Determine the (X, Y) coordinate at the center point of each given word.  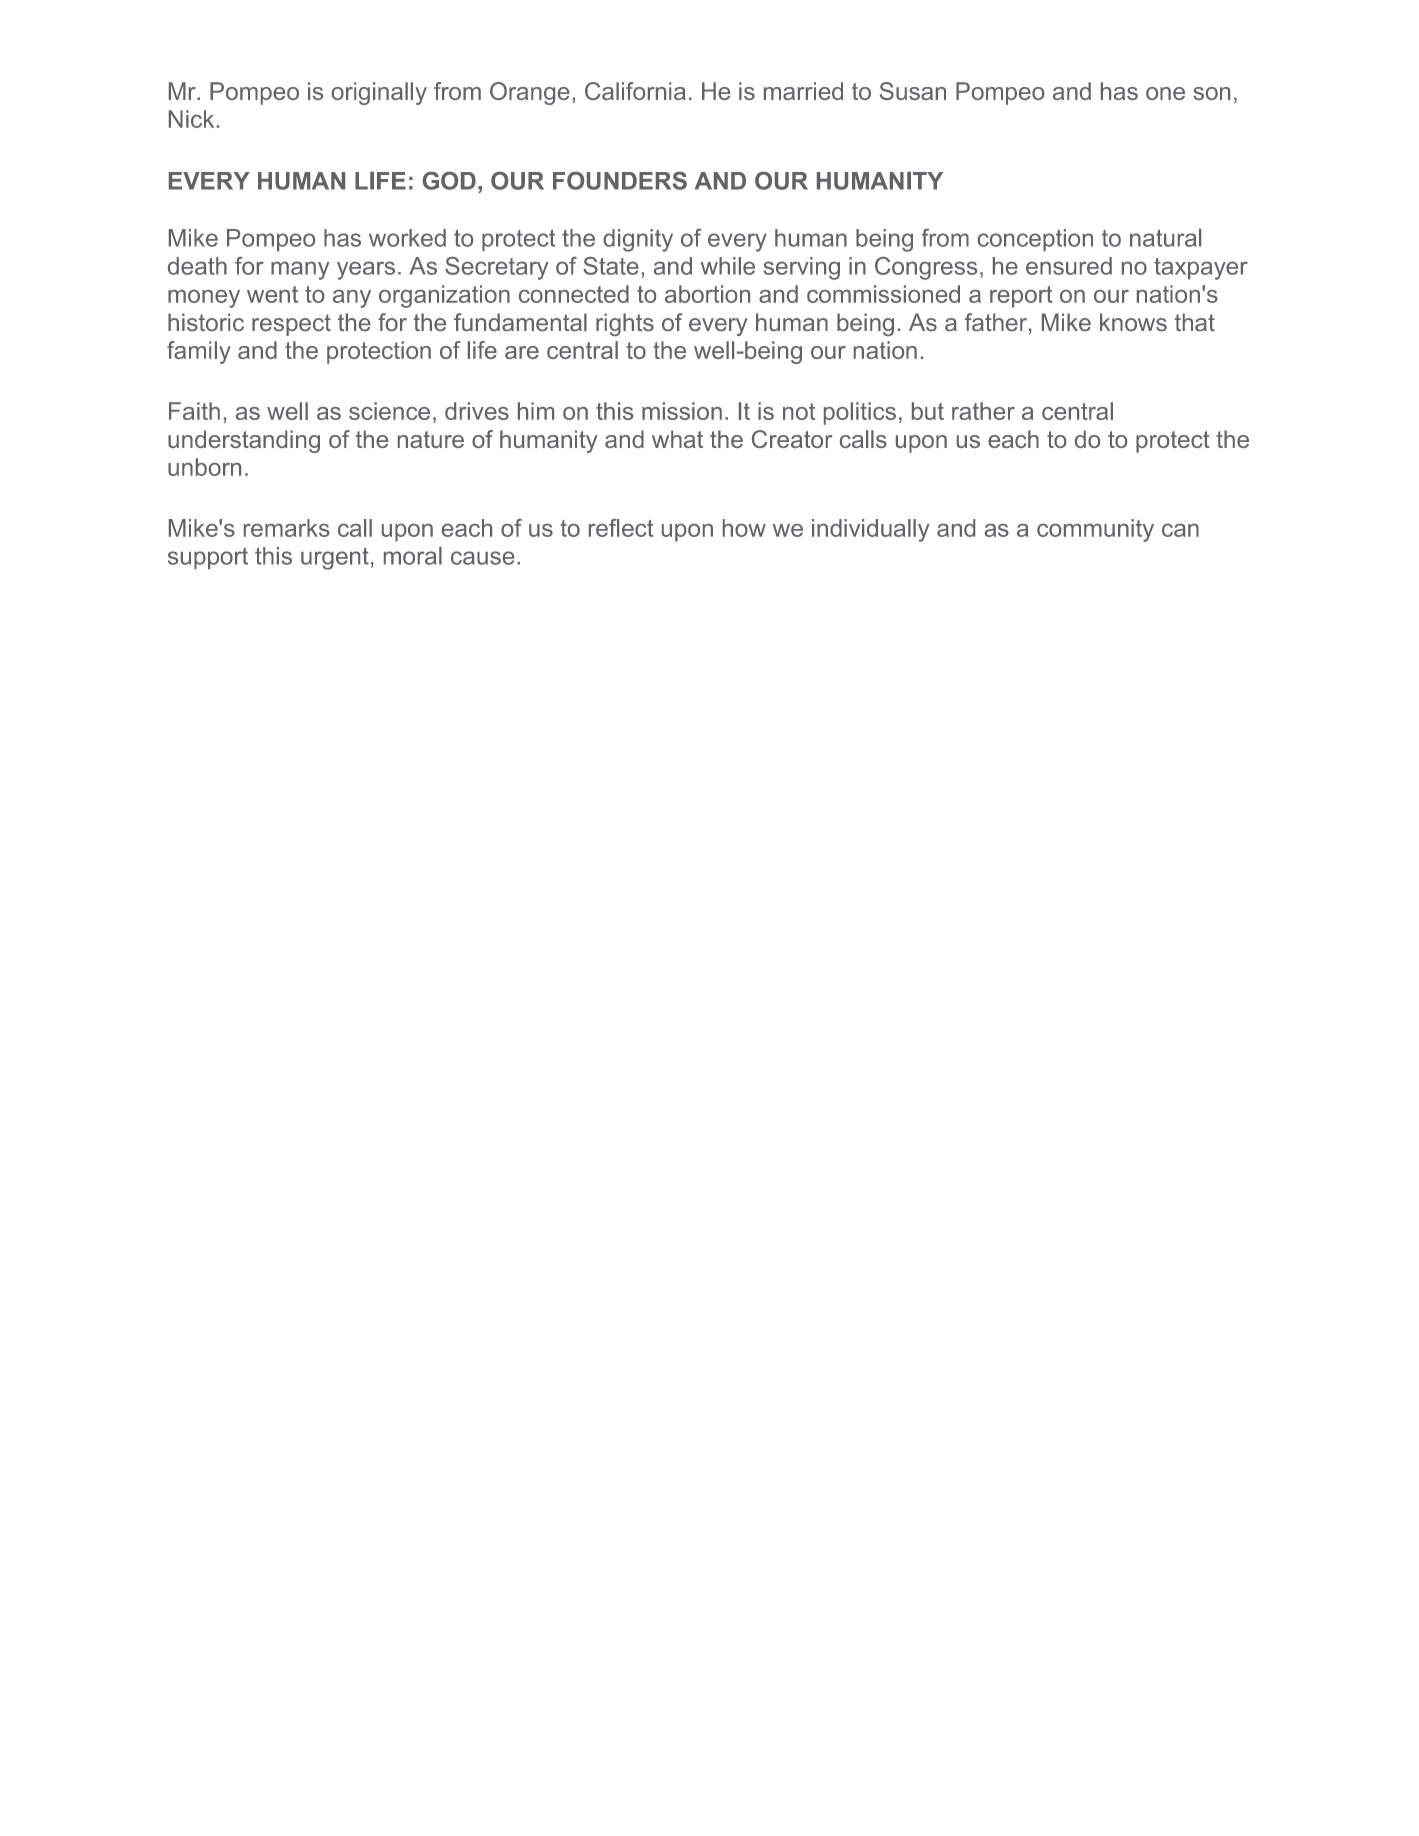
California (635, 91)
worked (407, 238)
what (677, 439)
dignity (638, 240)
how (744, 528)
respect (291, 325)
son (1211, 93)
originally (379, 93)
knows (1133, 322)
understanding (244, 441)
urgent (335, 559)
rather (983, 411)
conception (1035, 240)
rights (625, 324)
